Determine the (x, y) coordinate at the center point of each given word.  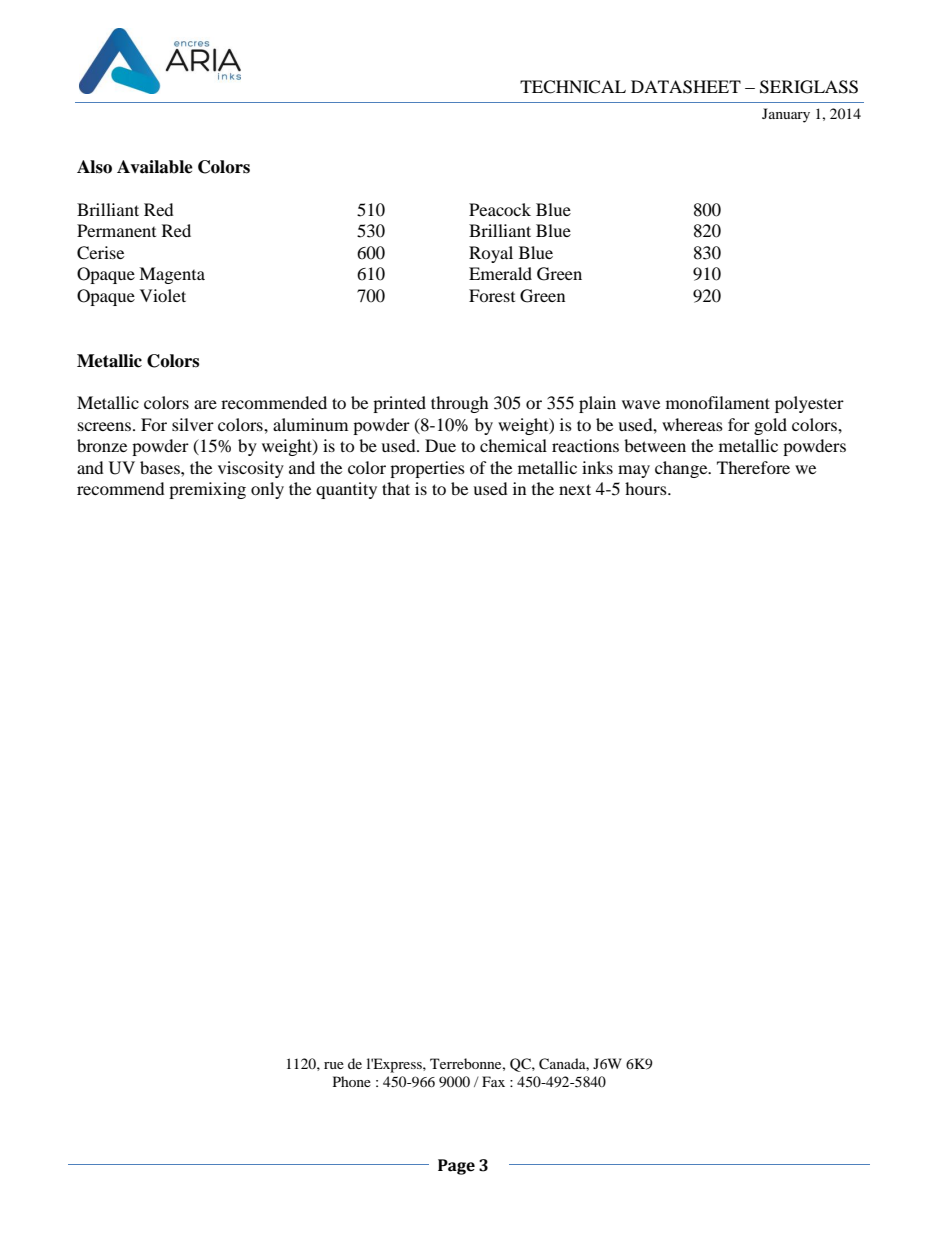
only (267, 490)
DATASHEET (686, 87)
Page (456, 1167)
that (396, 488)
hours (647, 488)
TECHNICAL (573, 87)
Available (155, 167)
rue (334, 1065)
